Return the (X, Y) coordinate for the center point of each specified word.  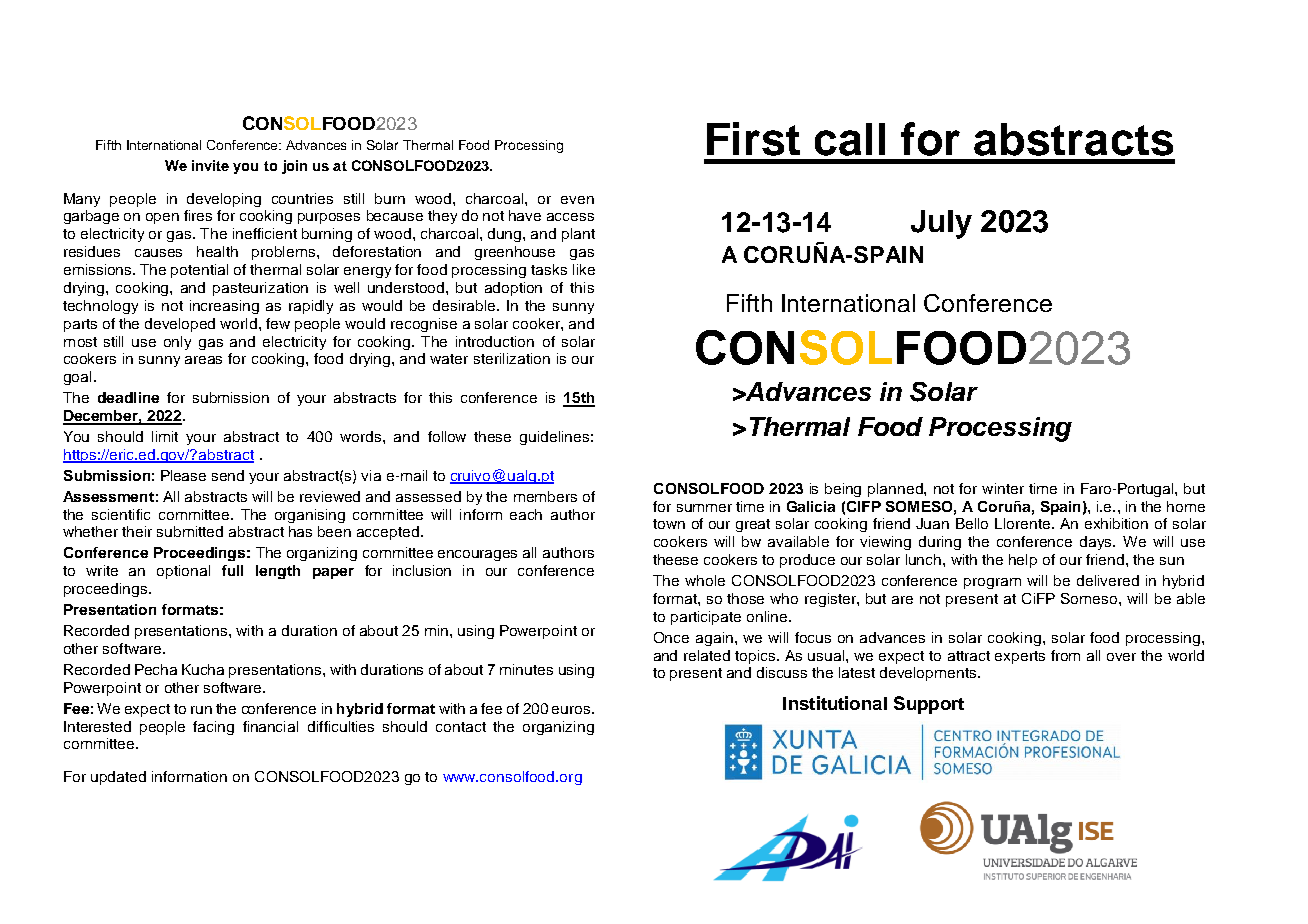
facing (213, 728)
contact (461, 727)
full (232, 570)
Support (929, 705)
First (753, 139)
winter (1003, 488)
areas (203, 360)
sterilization (512, 358)
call (850, 139)
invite (210, 165)
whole (705, 580)
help (1023, 561)
